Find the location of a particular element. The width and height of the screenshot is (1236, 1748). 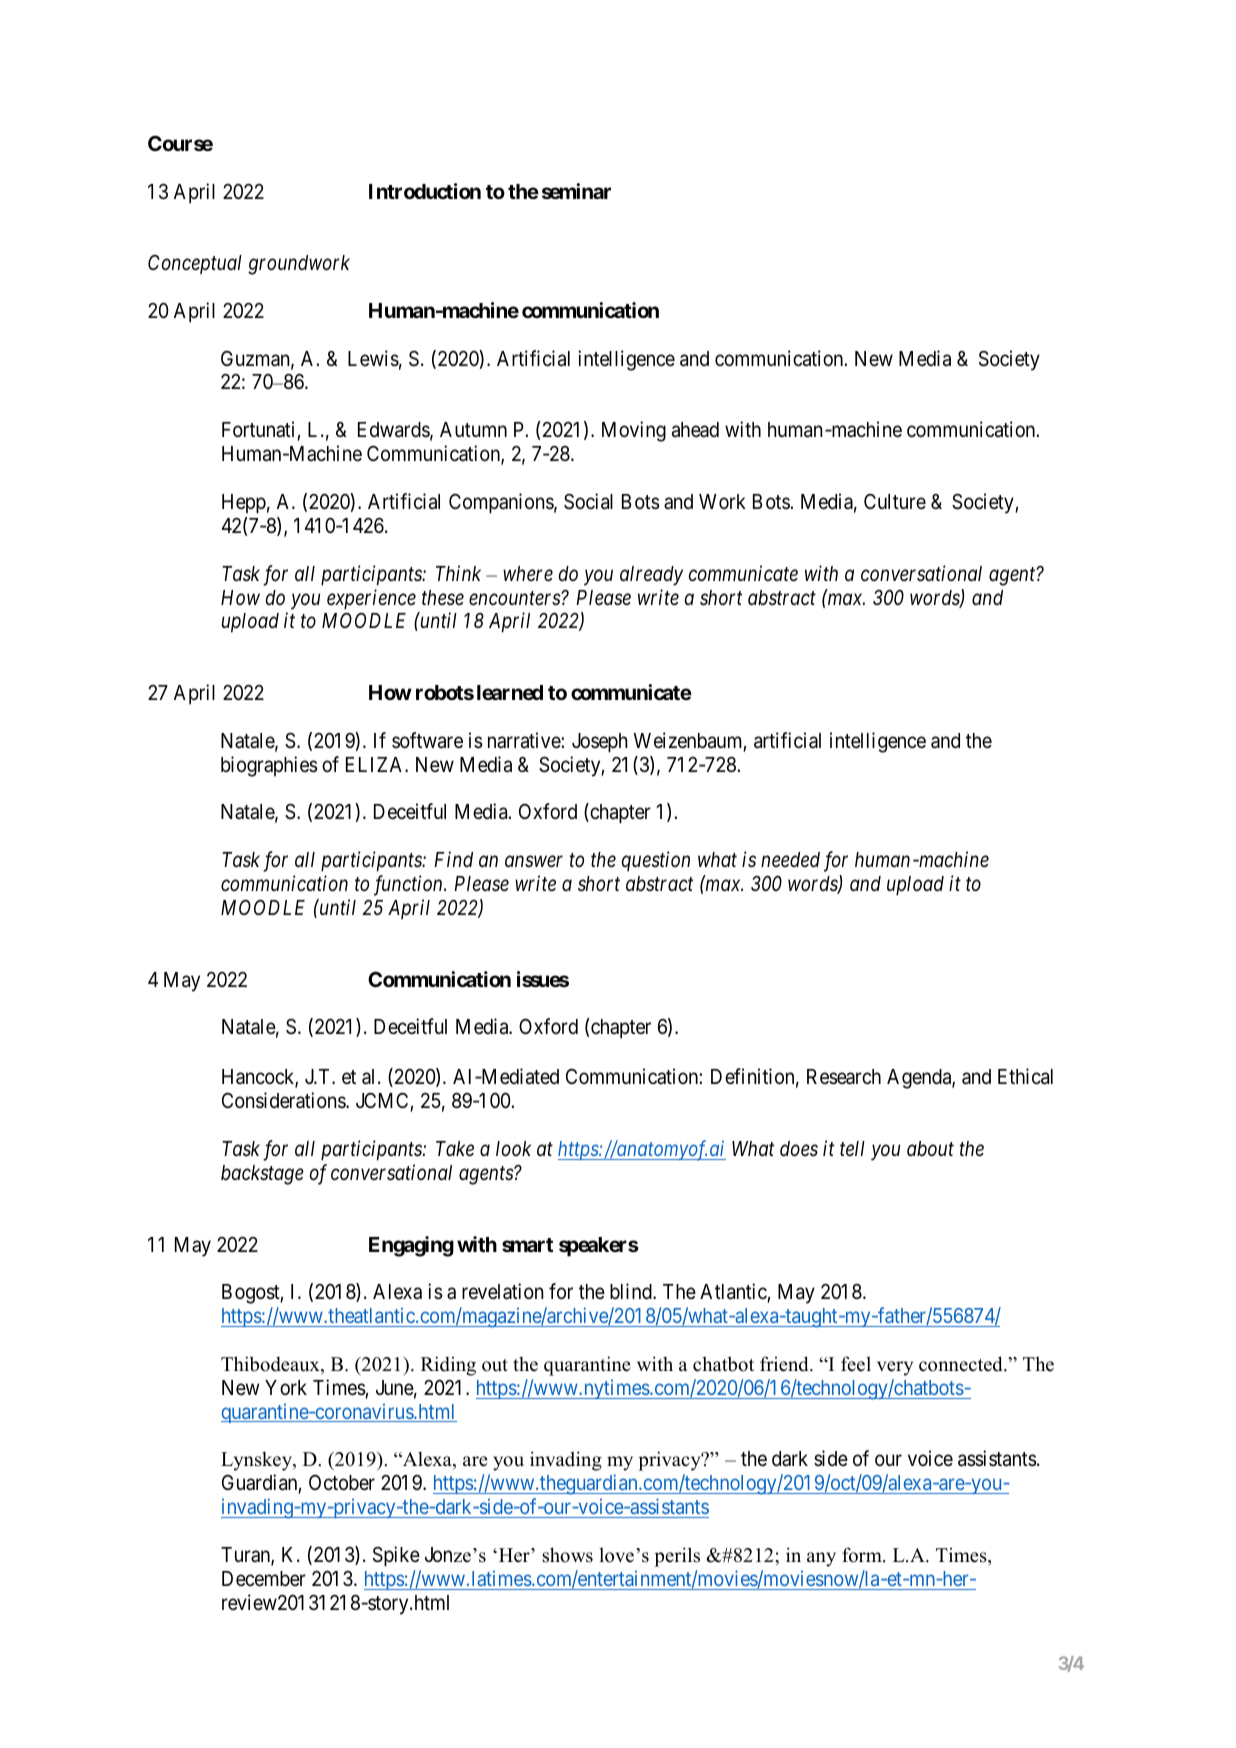

backstage is located at coordinates (262, 1175).
